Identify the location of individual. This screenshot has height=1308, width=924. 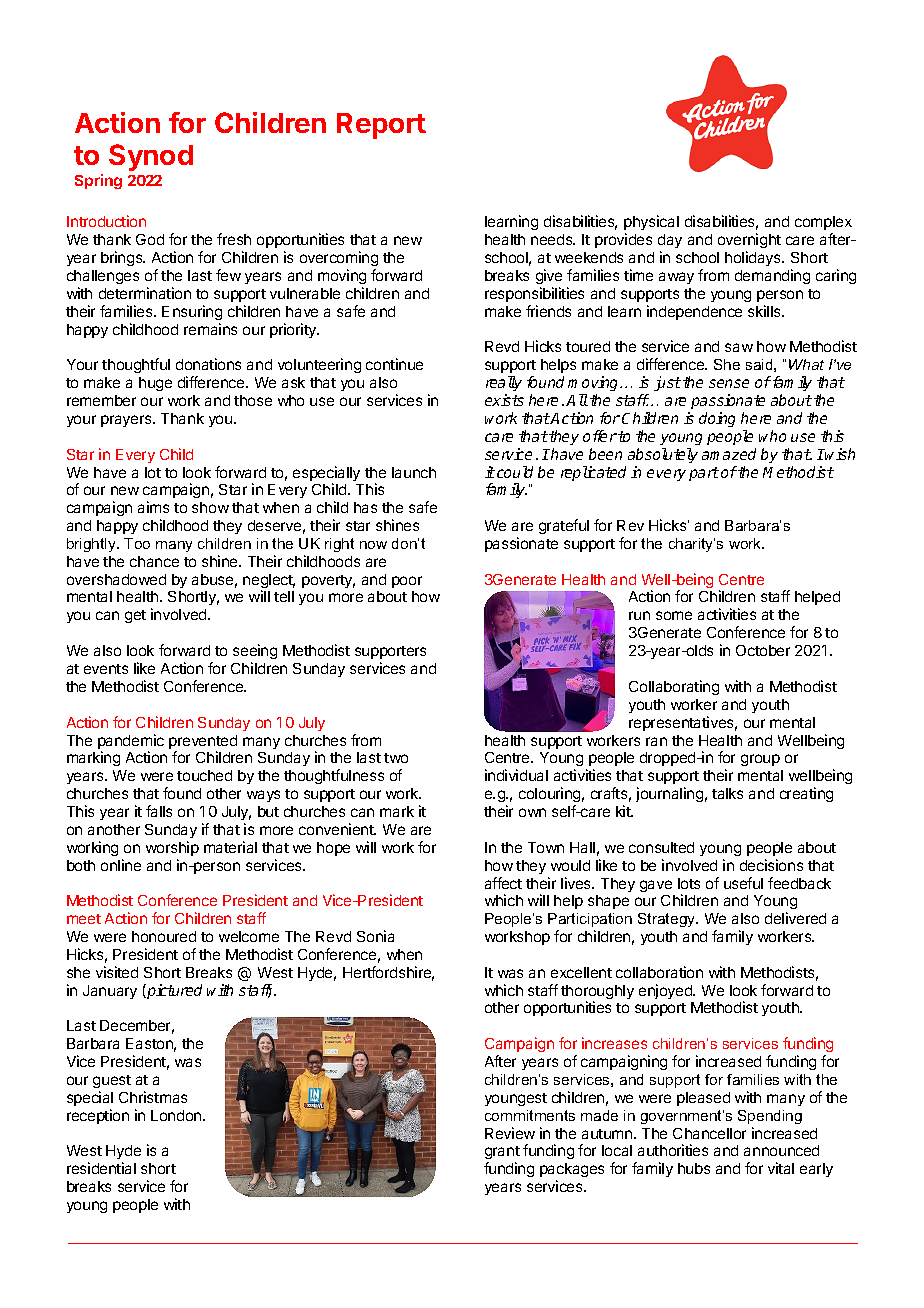
(516, 775).
